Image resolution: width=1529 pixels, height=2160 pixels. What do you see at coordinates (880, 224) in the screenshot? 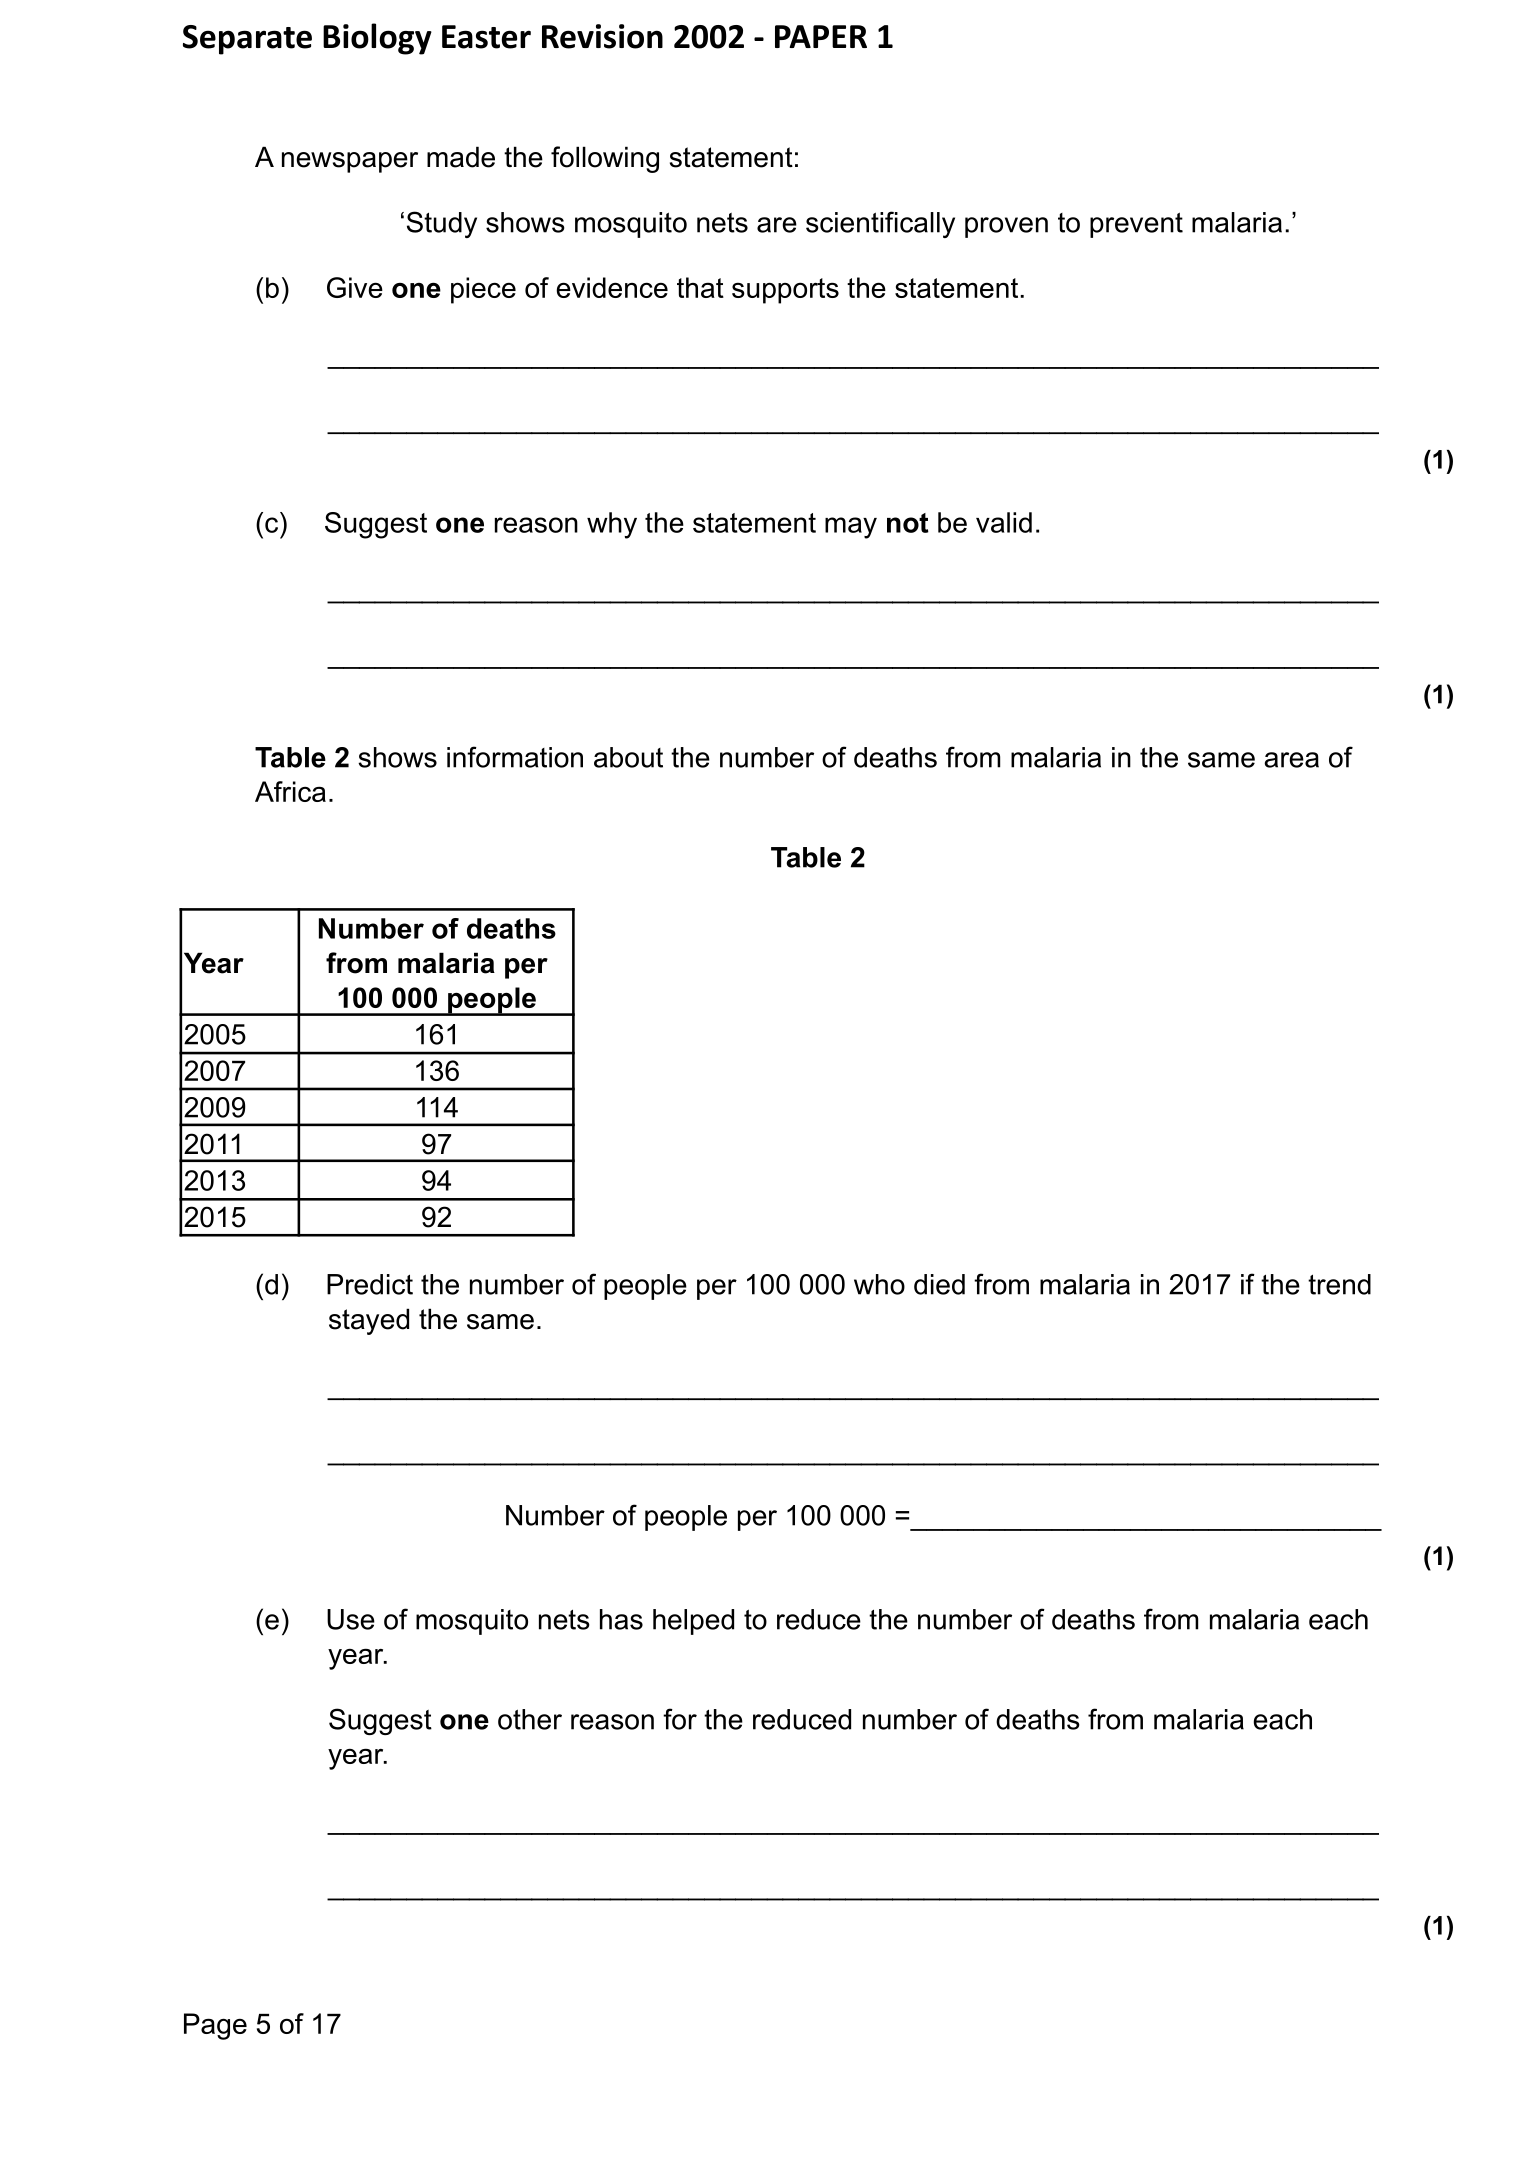
I see `scientifically` at bounding box center [880, 224].
